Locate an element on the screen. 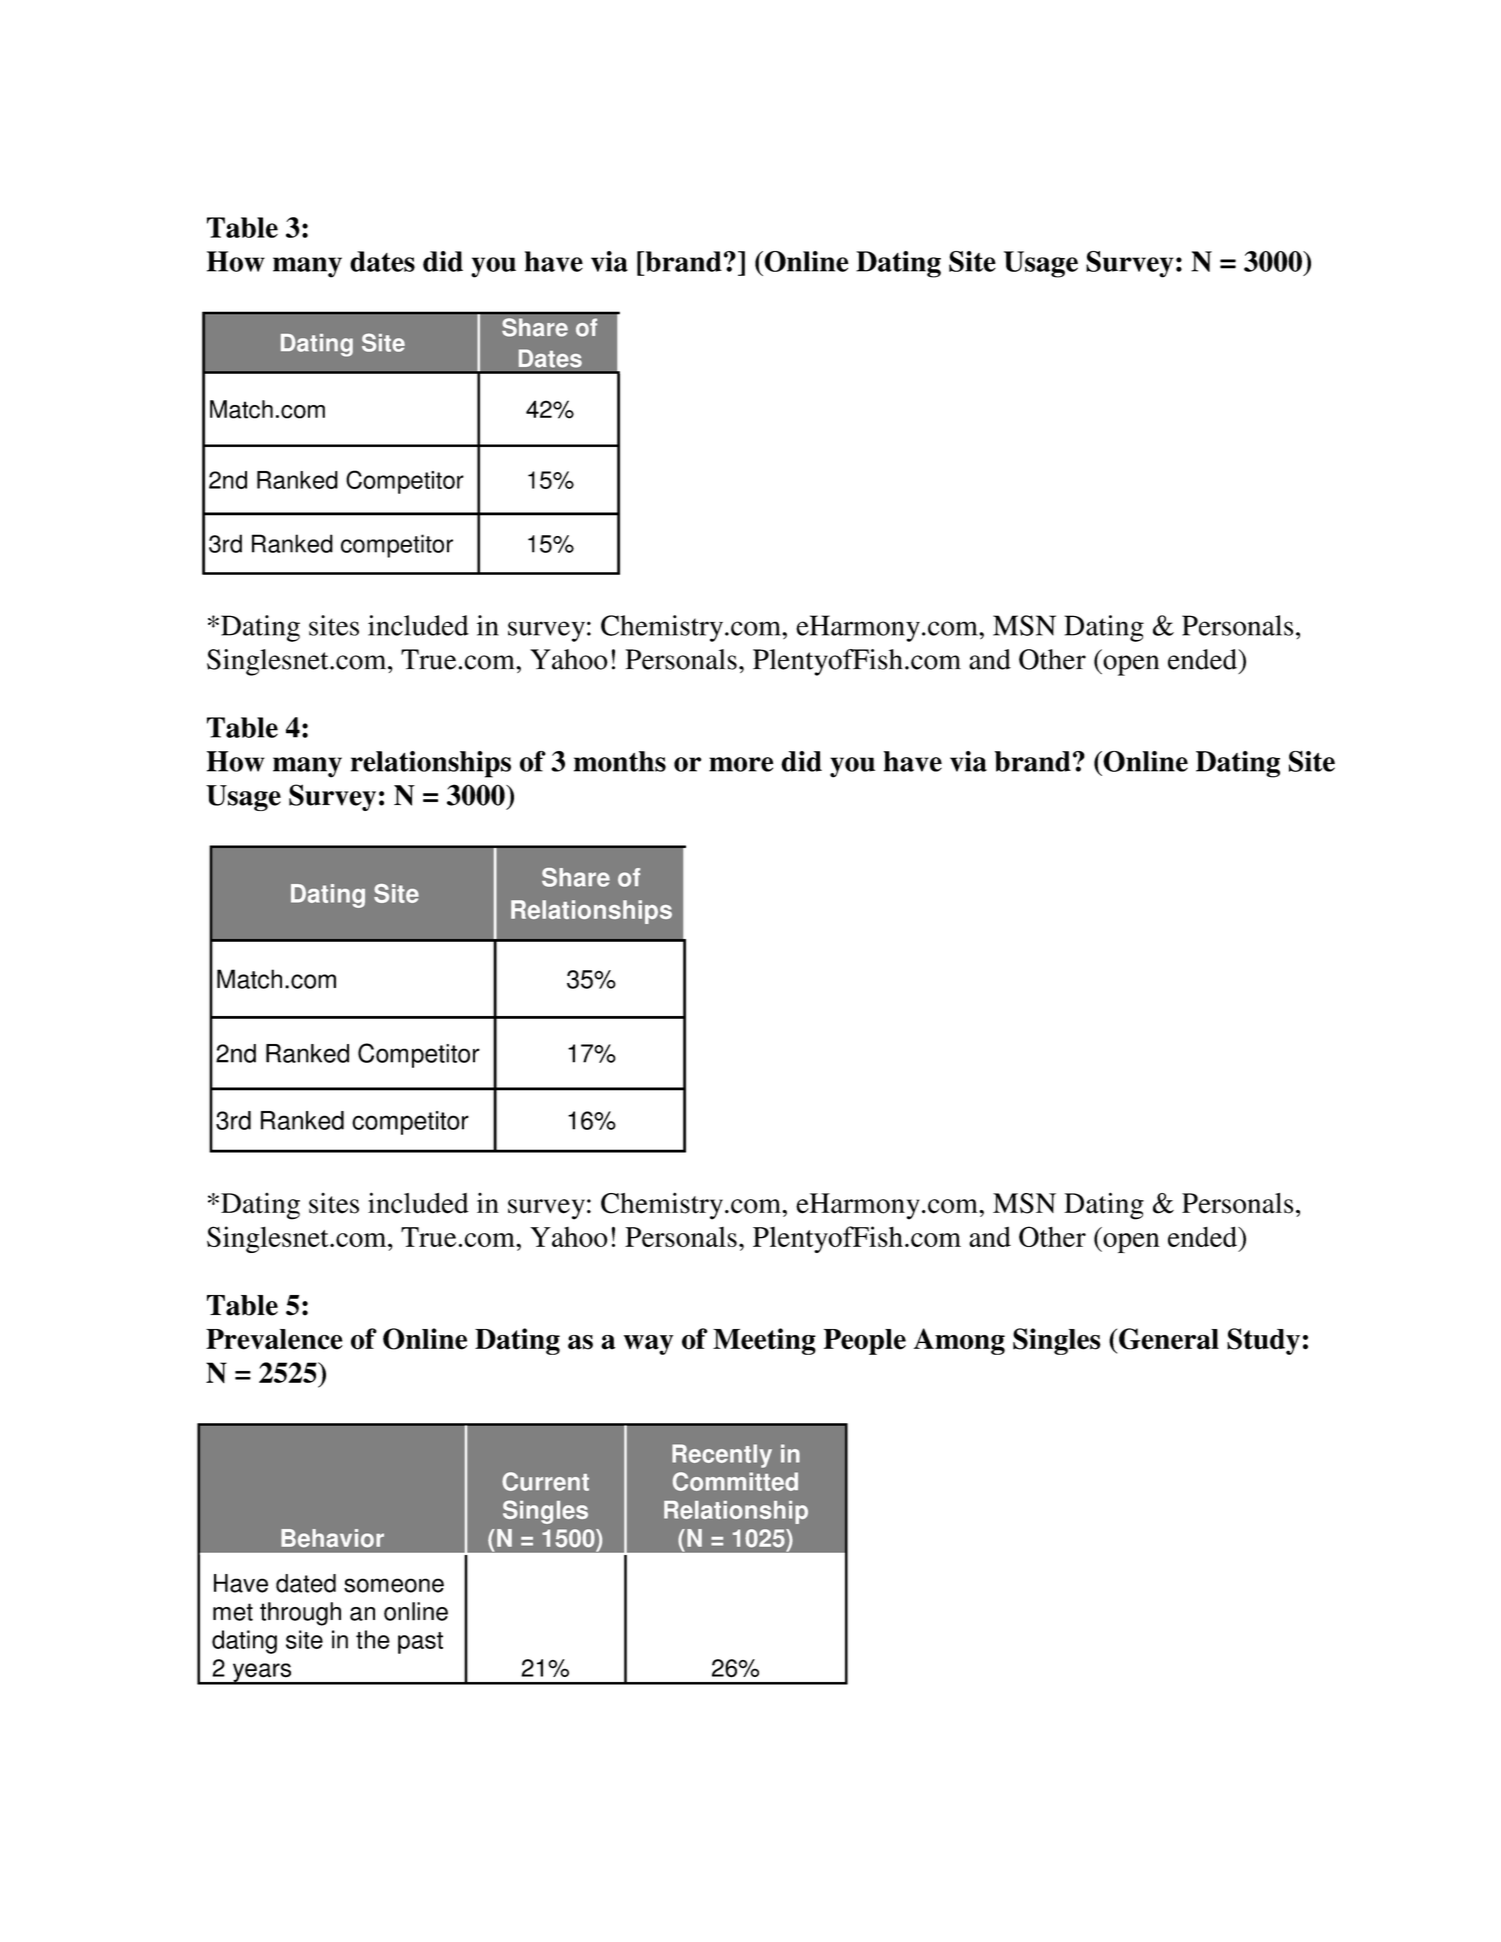 The image size is (1501, 1942). Prevalence is located at coordinates (274, 1339).
